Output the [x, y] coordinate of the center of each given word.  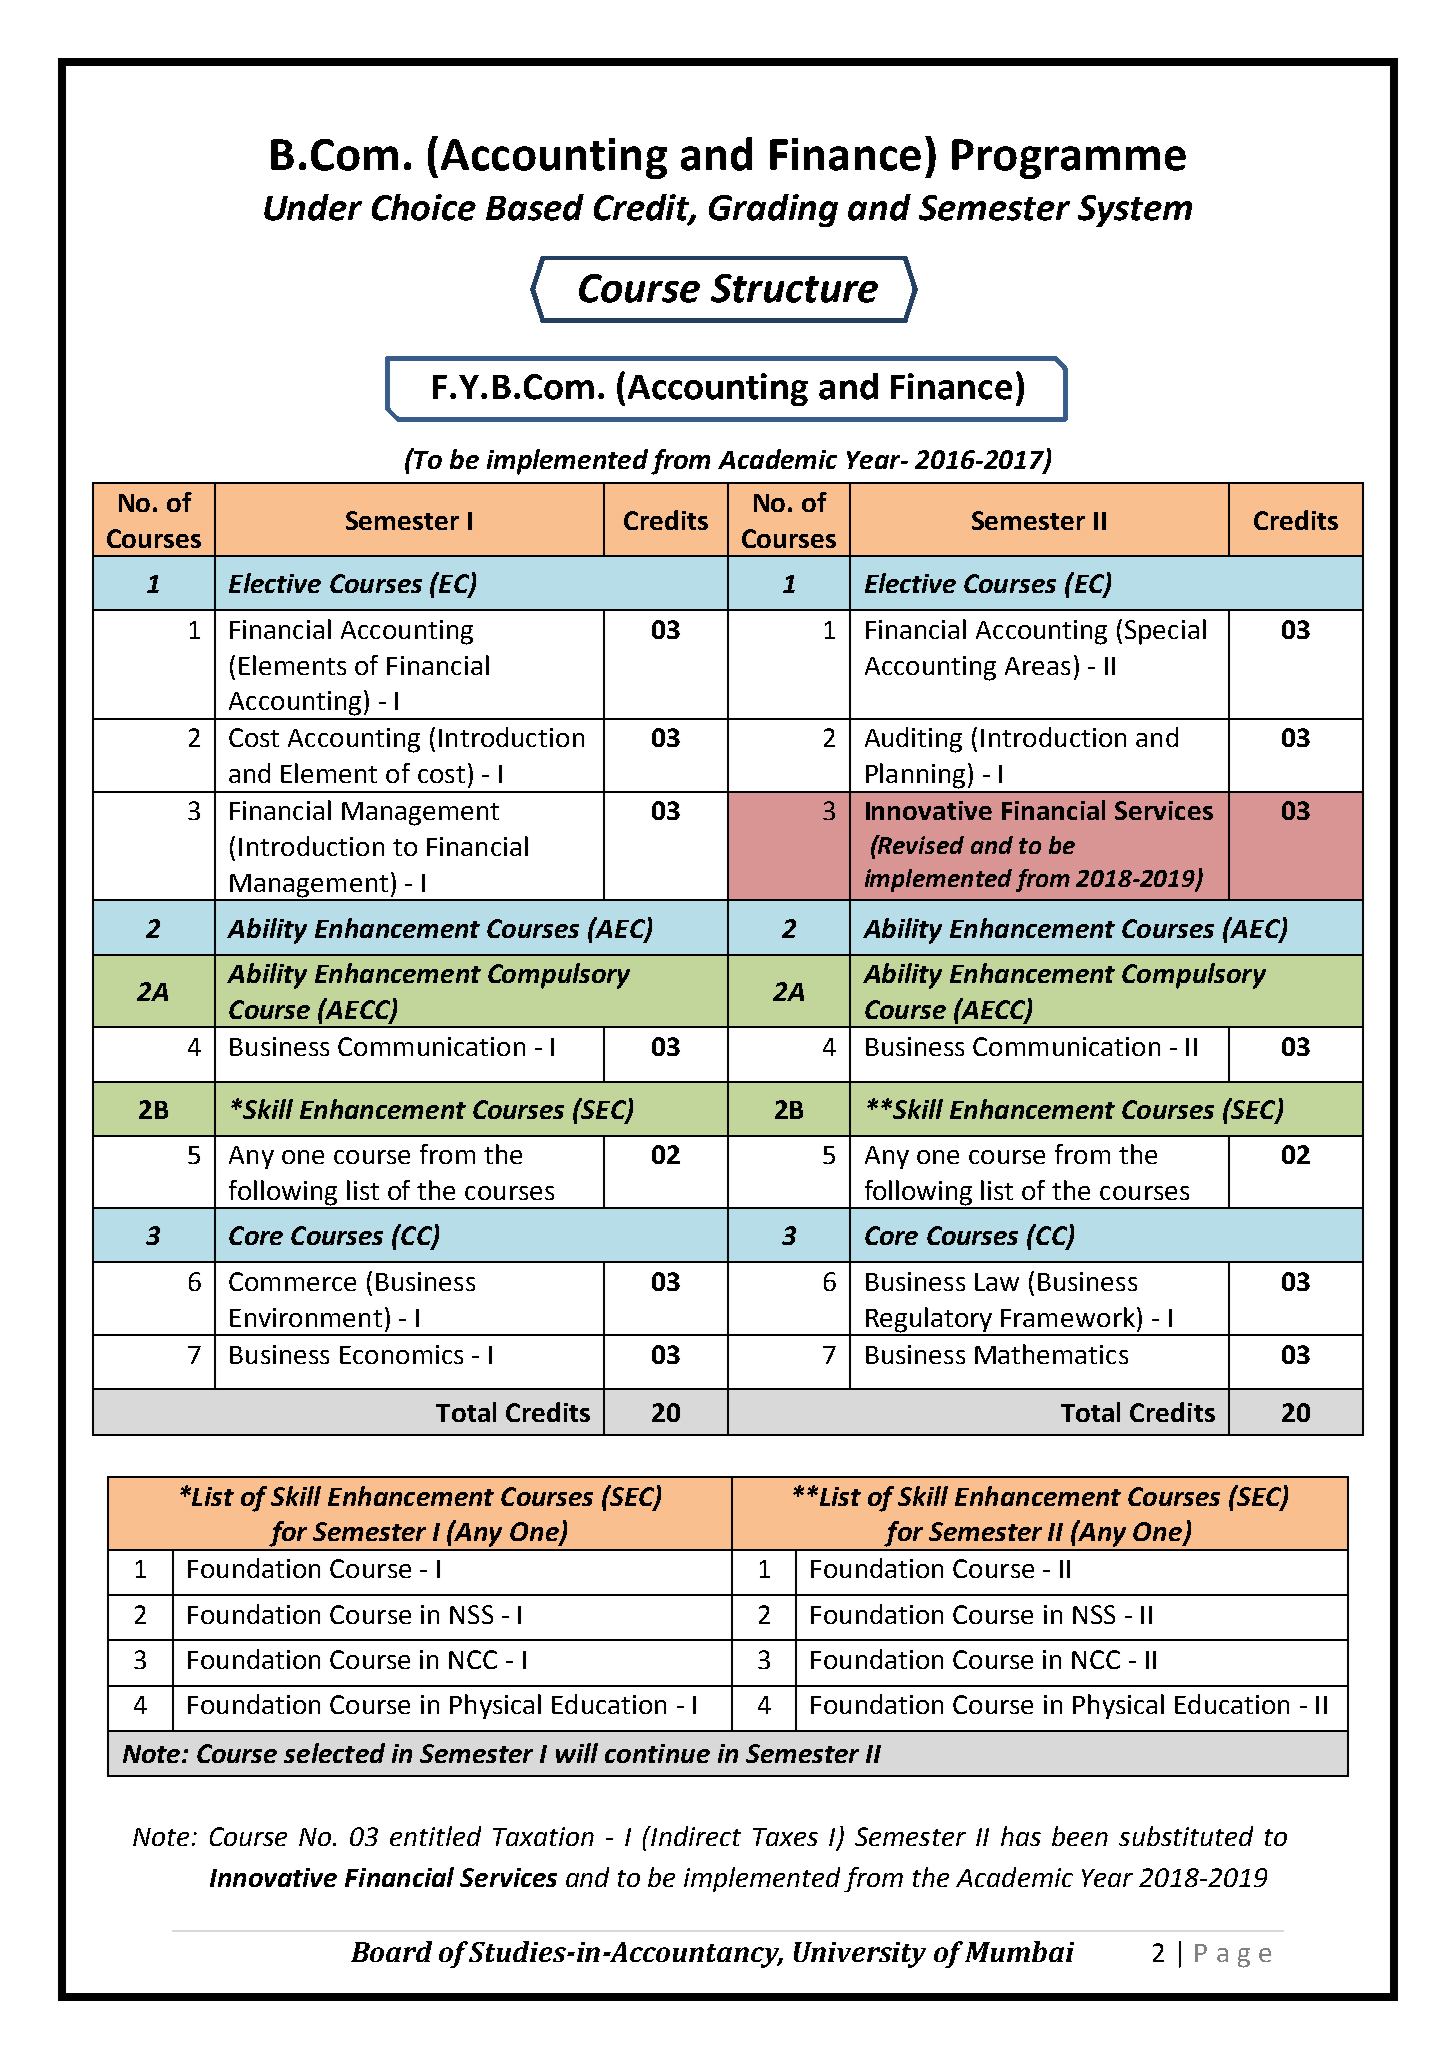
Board [391, 1951]
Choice [424, 207]
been [1080, 1836]
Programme [1069, 159]
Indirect [695, 1836]
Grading [773, 210]
